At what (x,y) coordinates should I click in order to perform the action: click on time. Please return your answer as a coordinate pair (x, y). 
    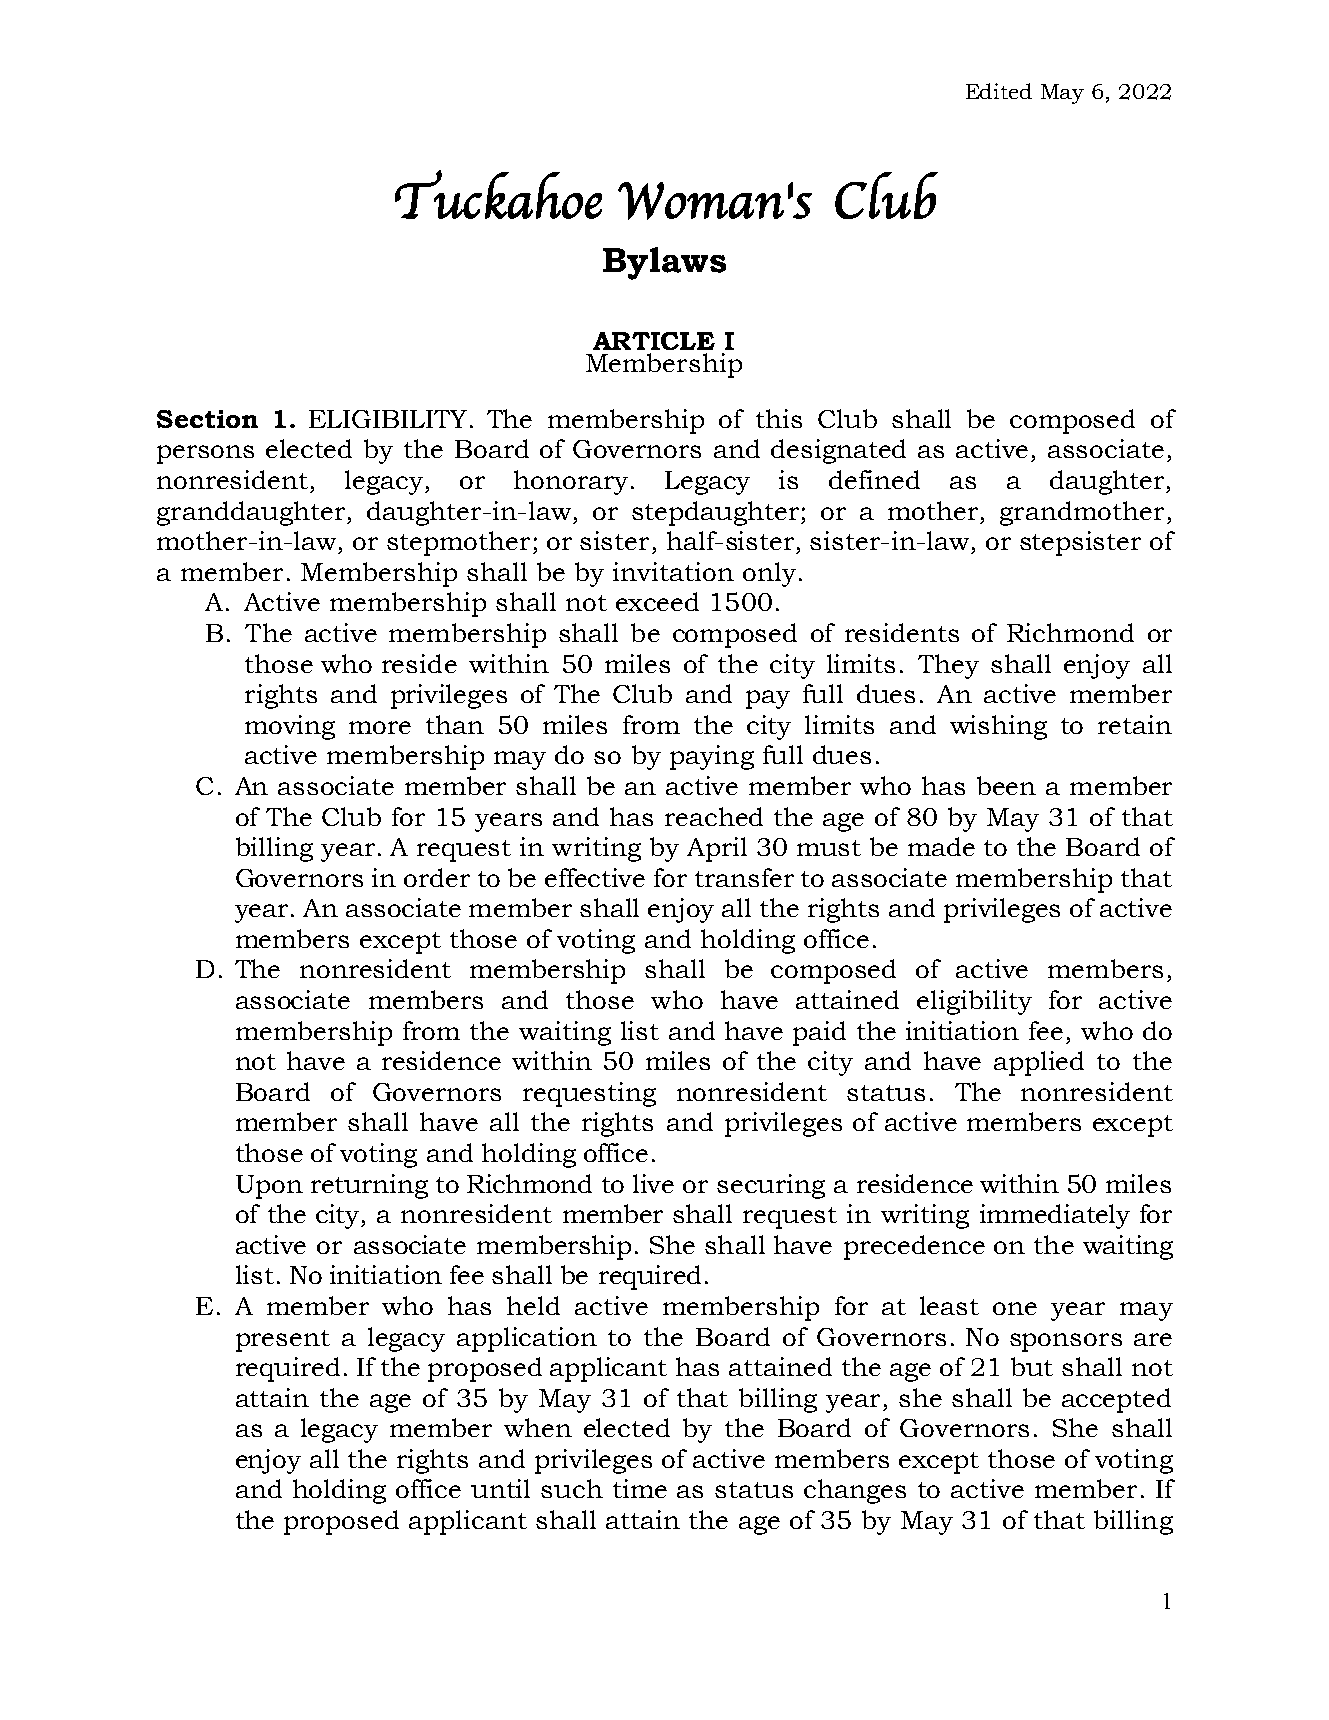
    Looking at the image, I should click on (640, 1488).
